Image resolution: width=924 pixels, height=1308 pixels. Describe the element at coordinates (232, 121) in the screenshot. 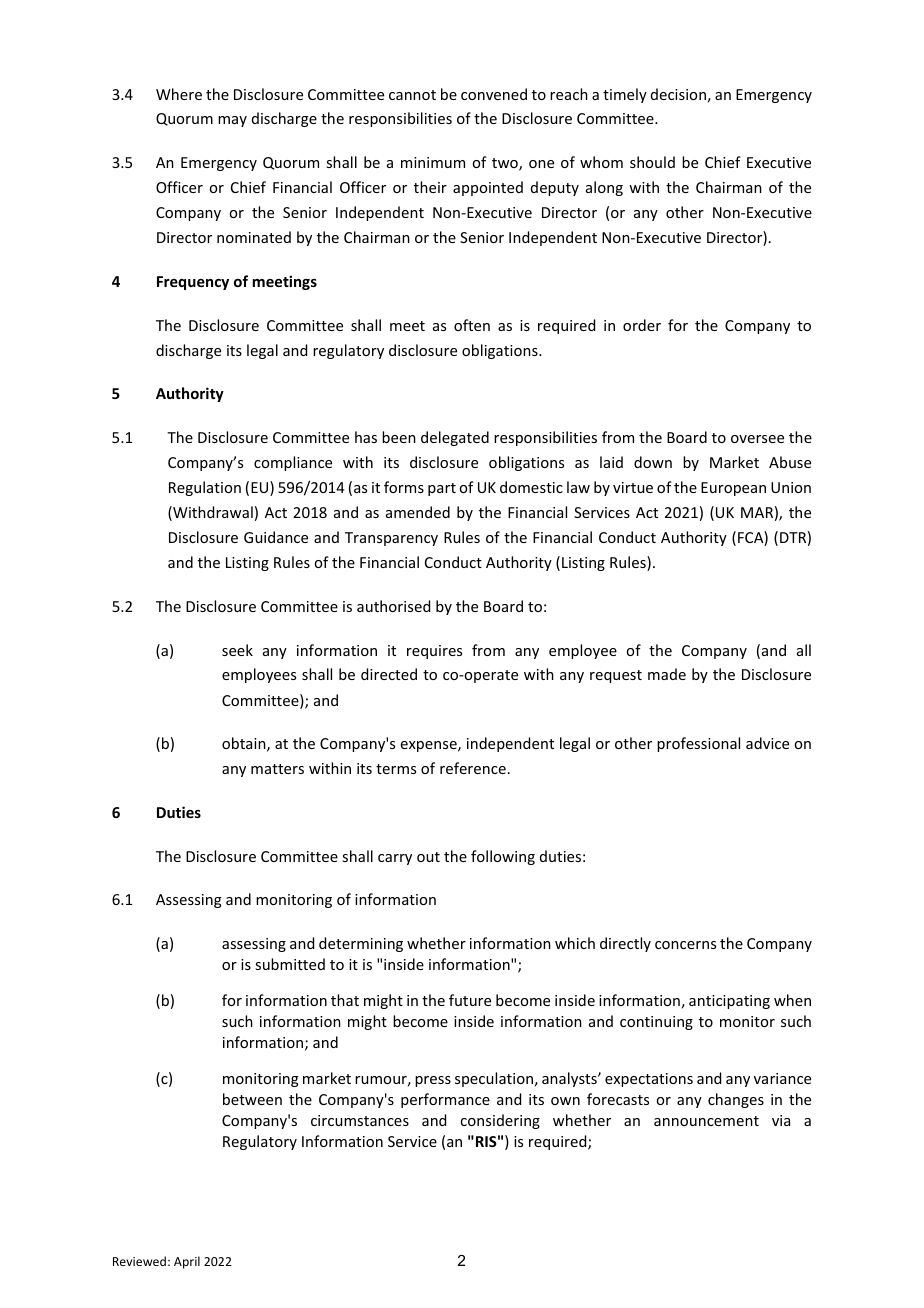

I see `may` at that location.
